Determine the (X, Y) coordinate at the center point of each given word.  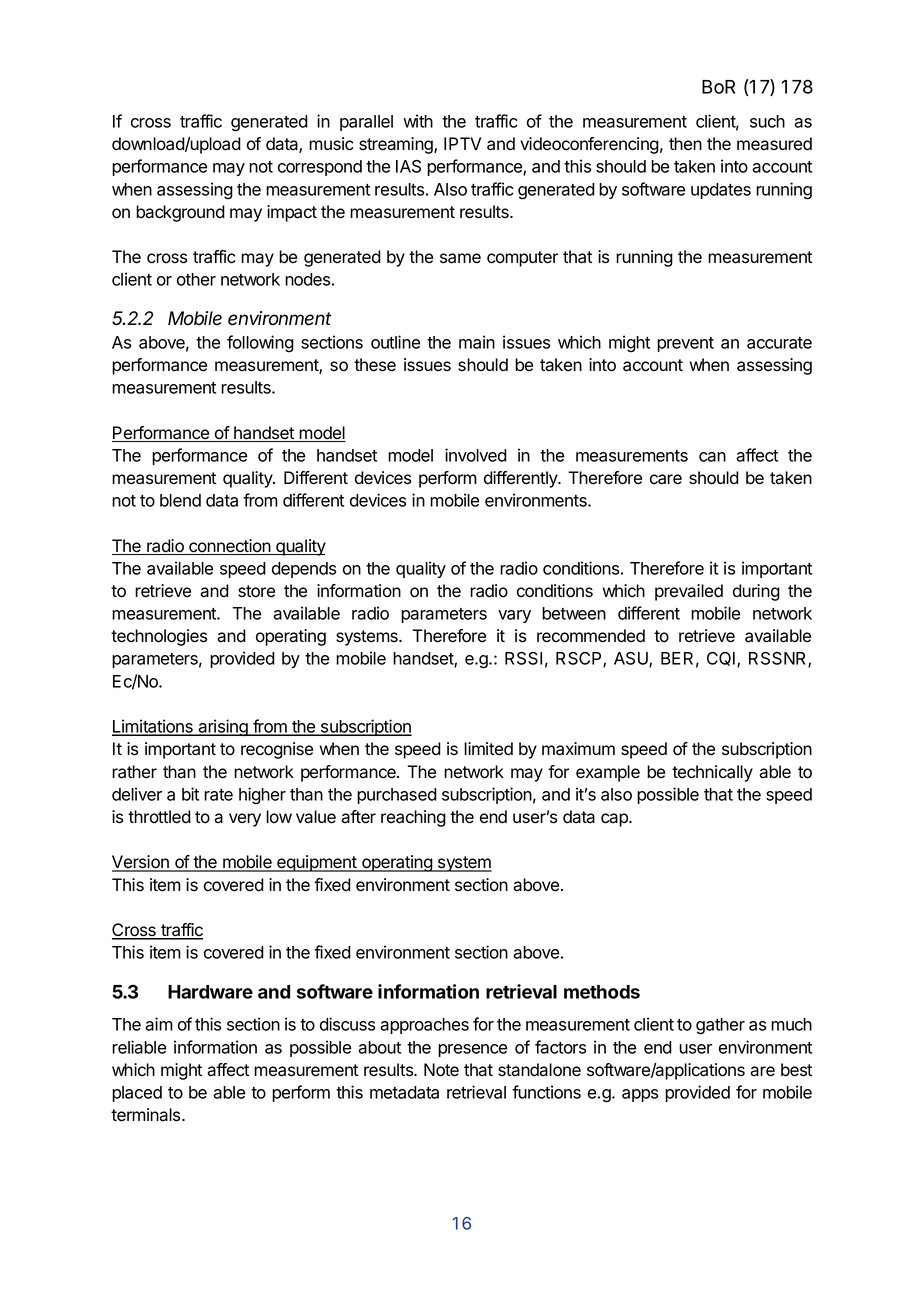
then (685, 144)
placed (137, 1094)
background (180, 213)
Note (441, 1070)
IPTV (462, 143)
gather (720, 1026)
